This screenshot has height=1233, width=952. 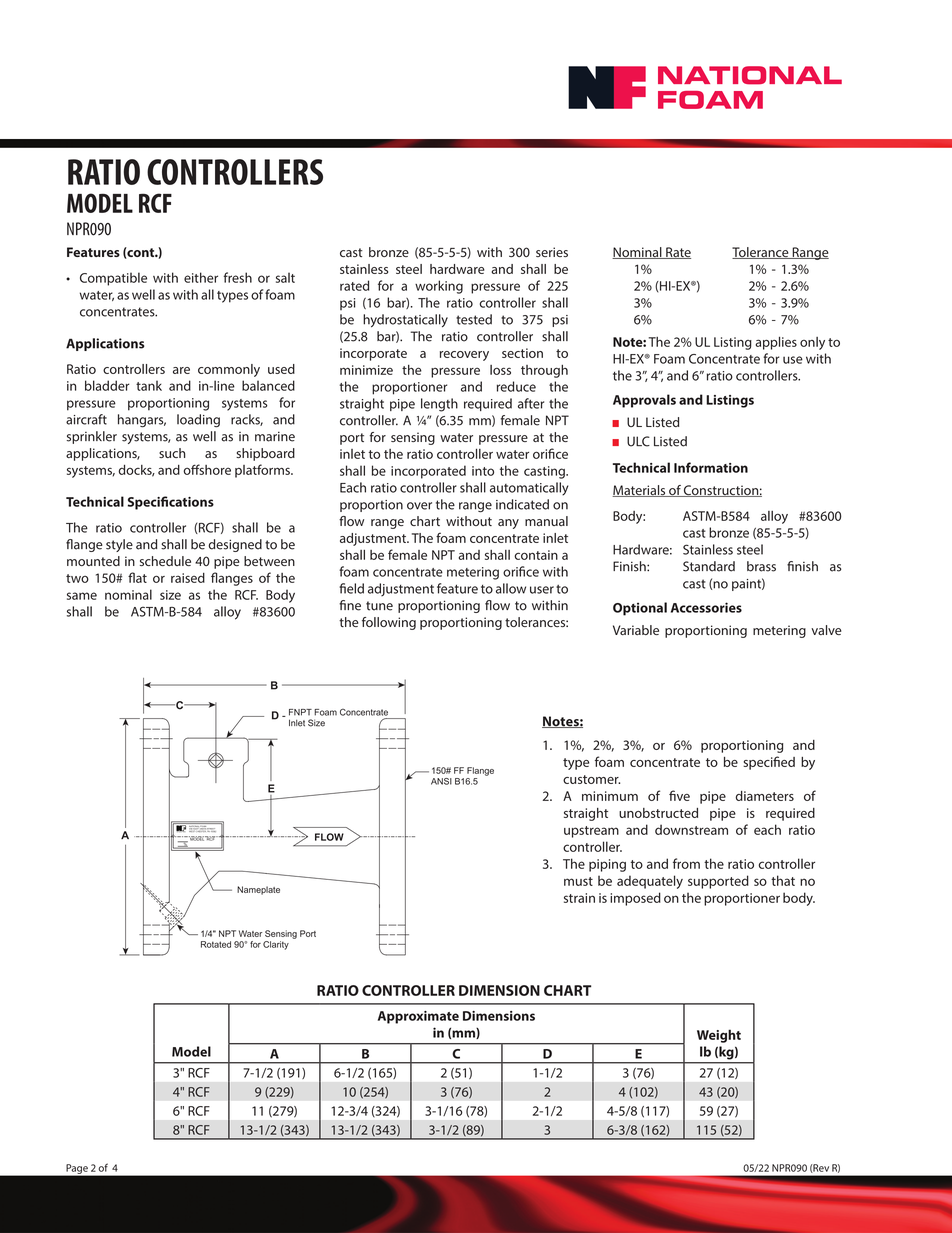 I want to click on Approximate, so click(x=418, y=1017).
